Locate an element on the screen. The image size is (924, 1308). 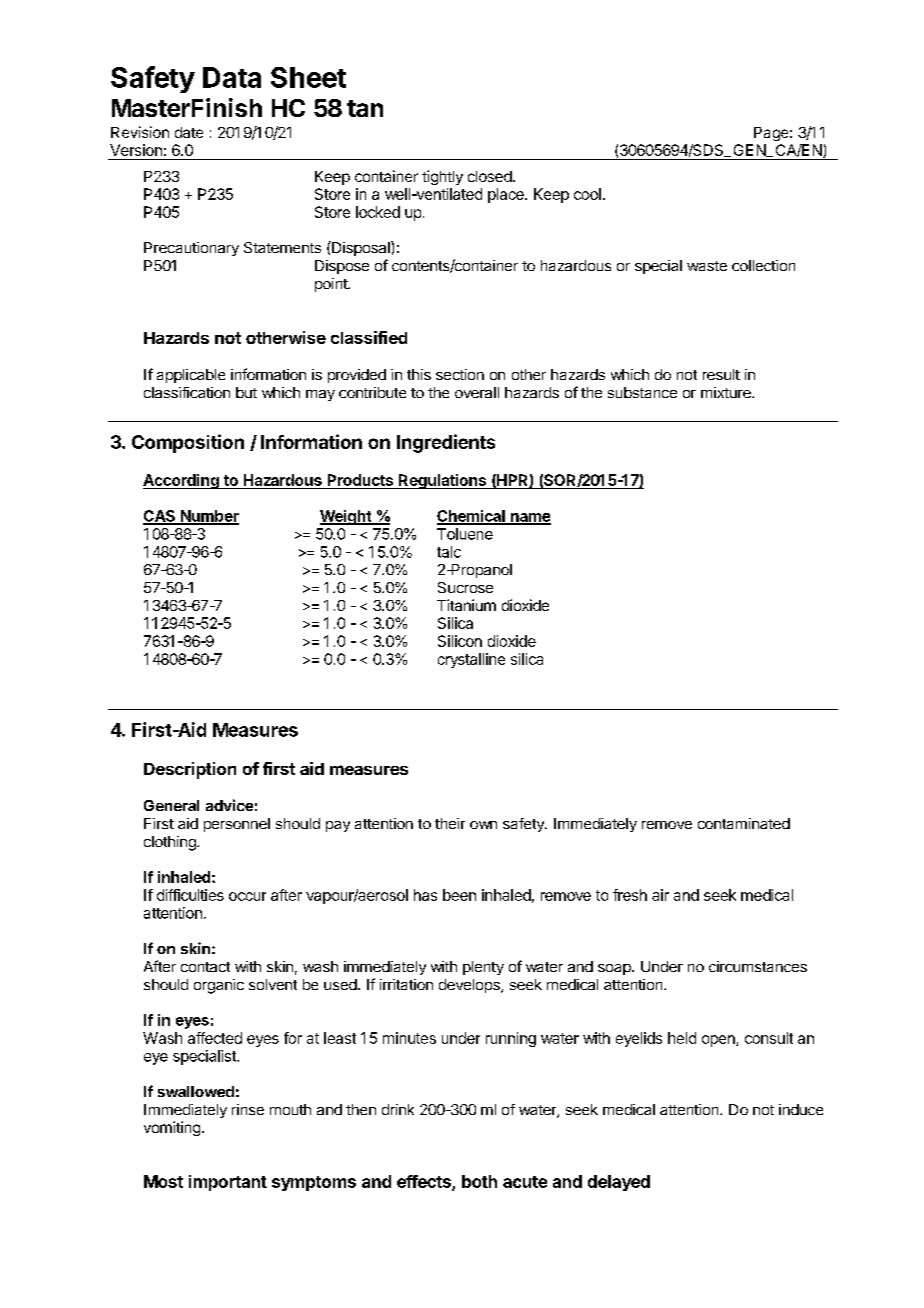
closed is located at coordinates (490, 176).
